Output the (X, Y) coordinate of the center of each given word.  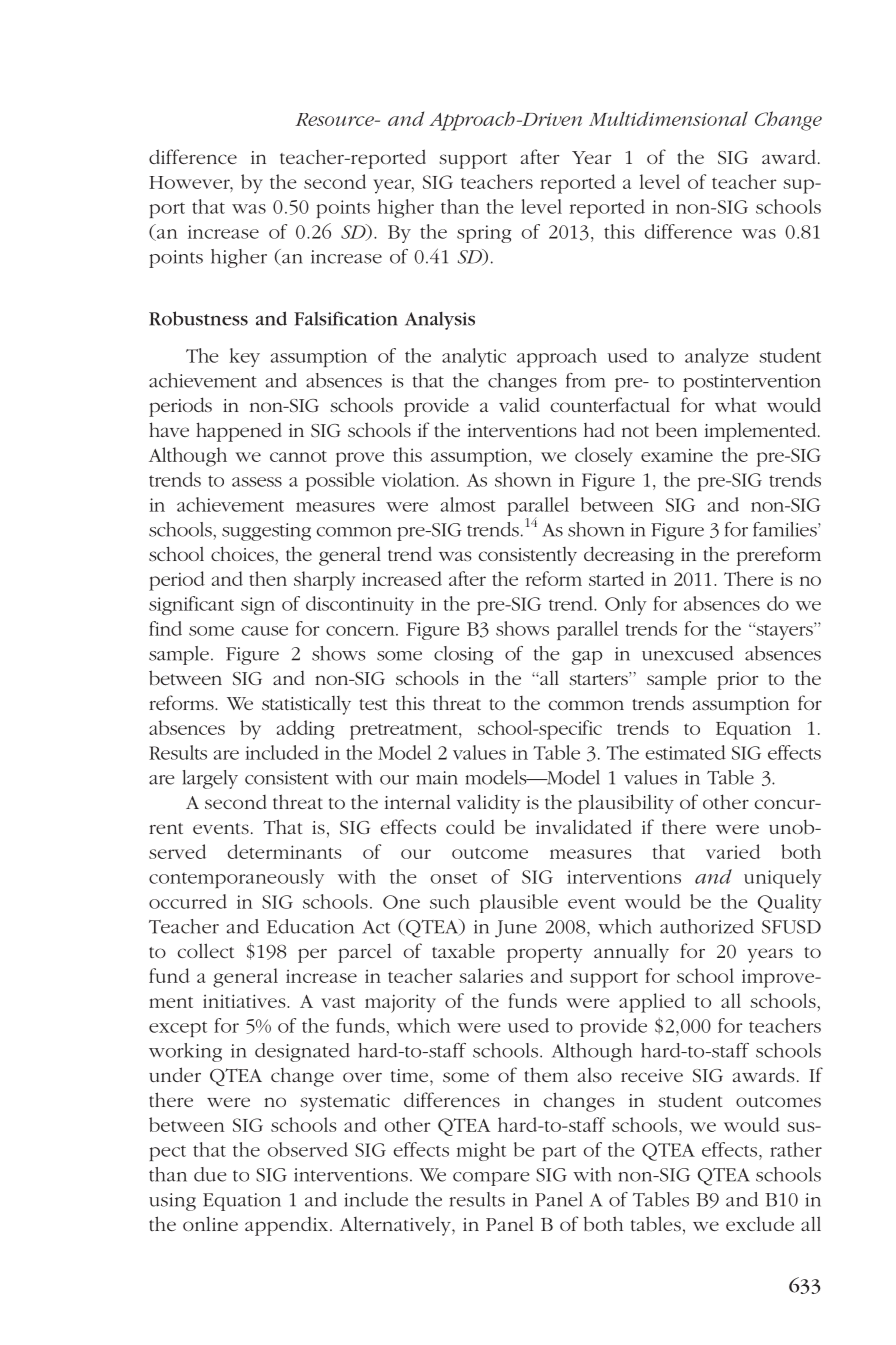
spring (484, 234)
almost (468, 504)
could (470, 826)
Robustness (198, 318)
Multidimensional (668, 118)
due (210, 1174)
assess (257, 482)
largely (210, 779)
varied (733, 851)
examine (677, 455)
